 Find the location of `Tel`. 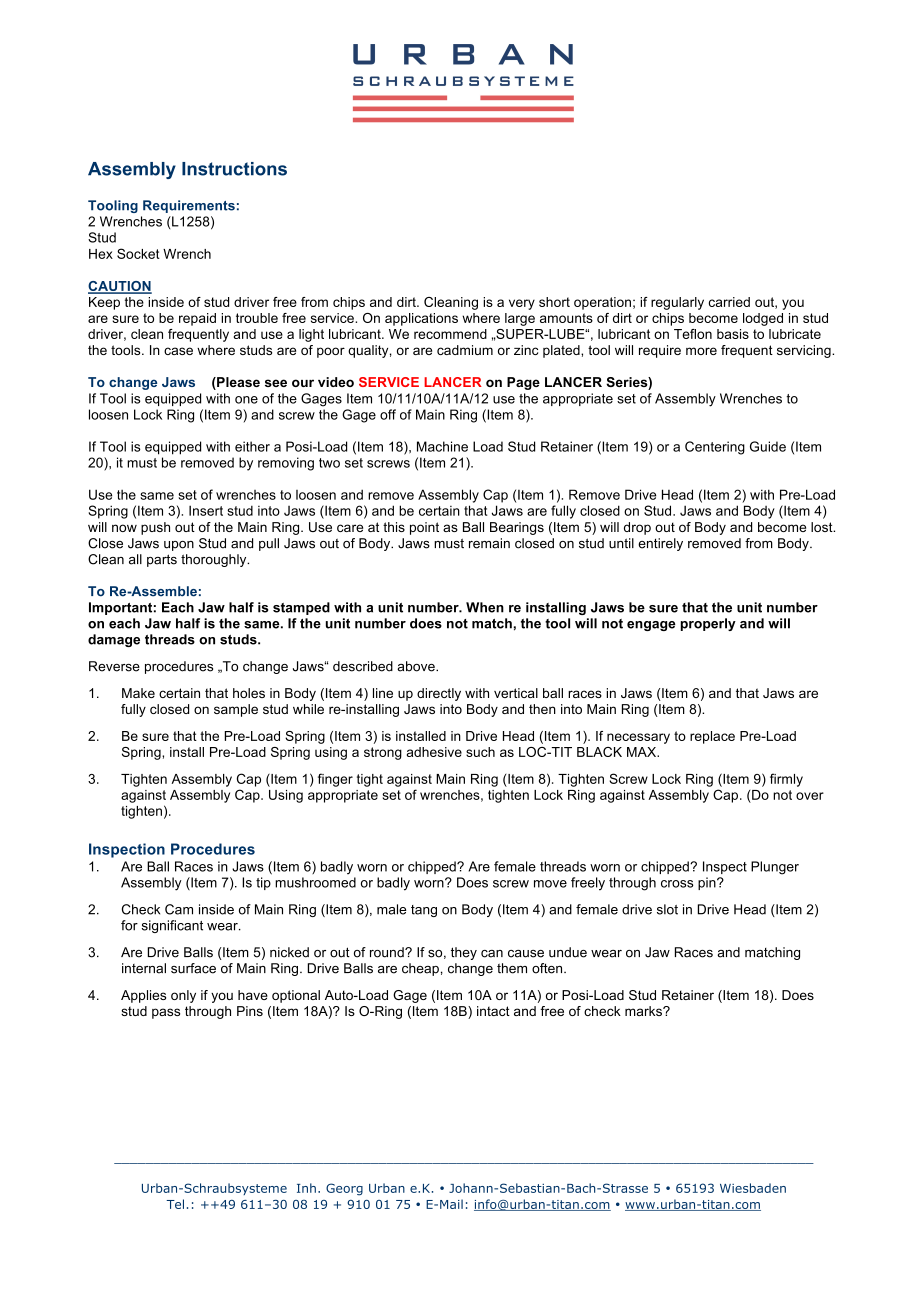

Tel is located at coordinates (175, 1204).
